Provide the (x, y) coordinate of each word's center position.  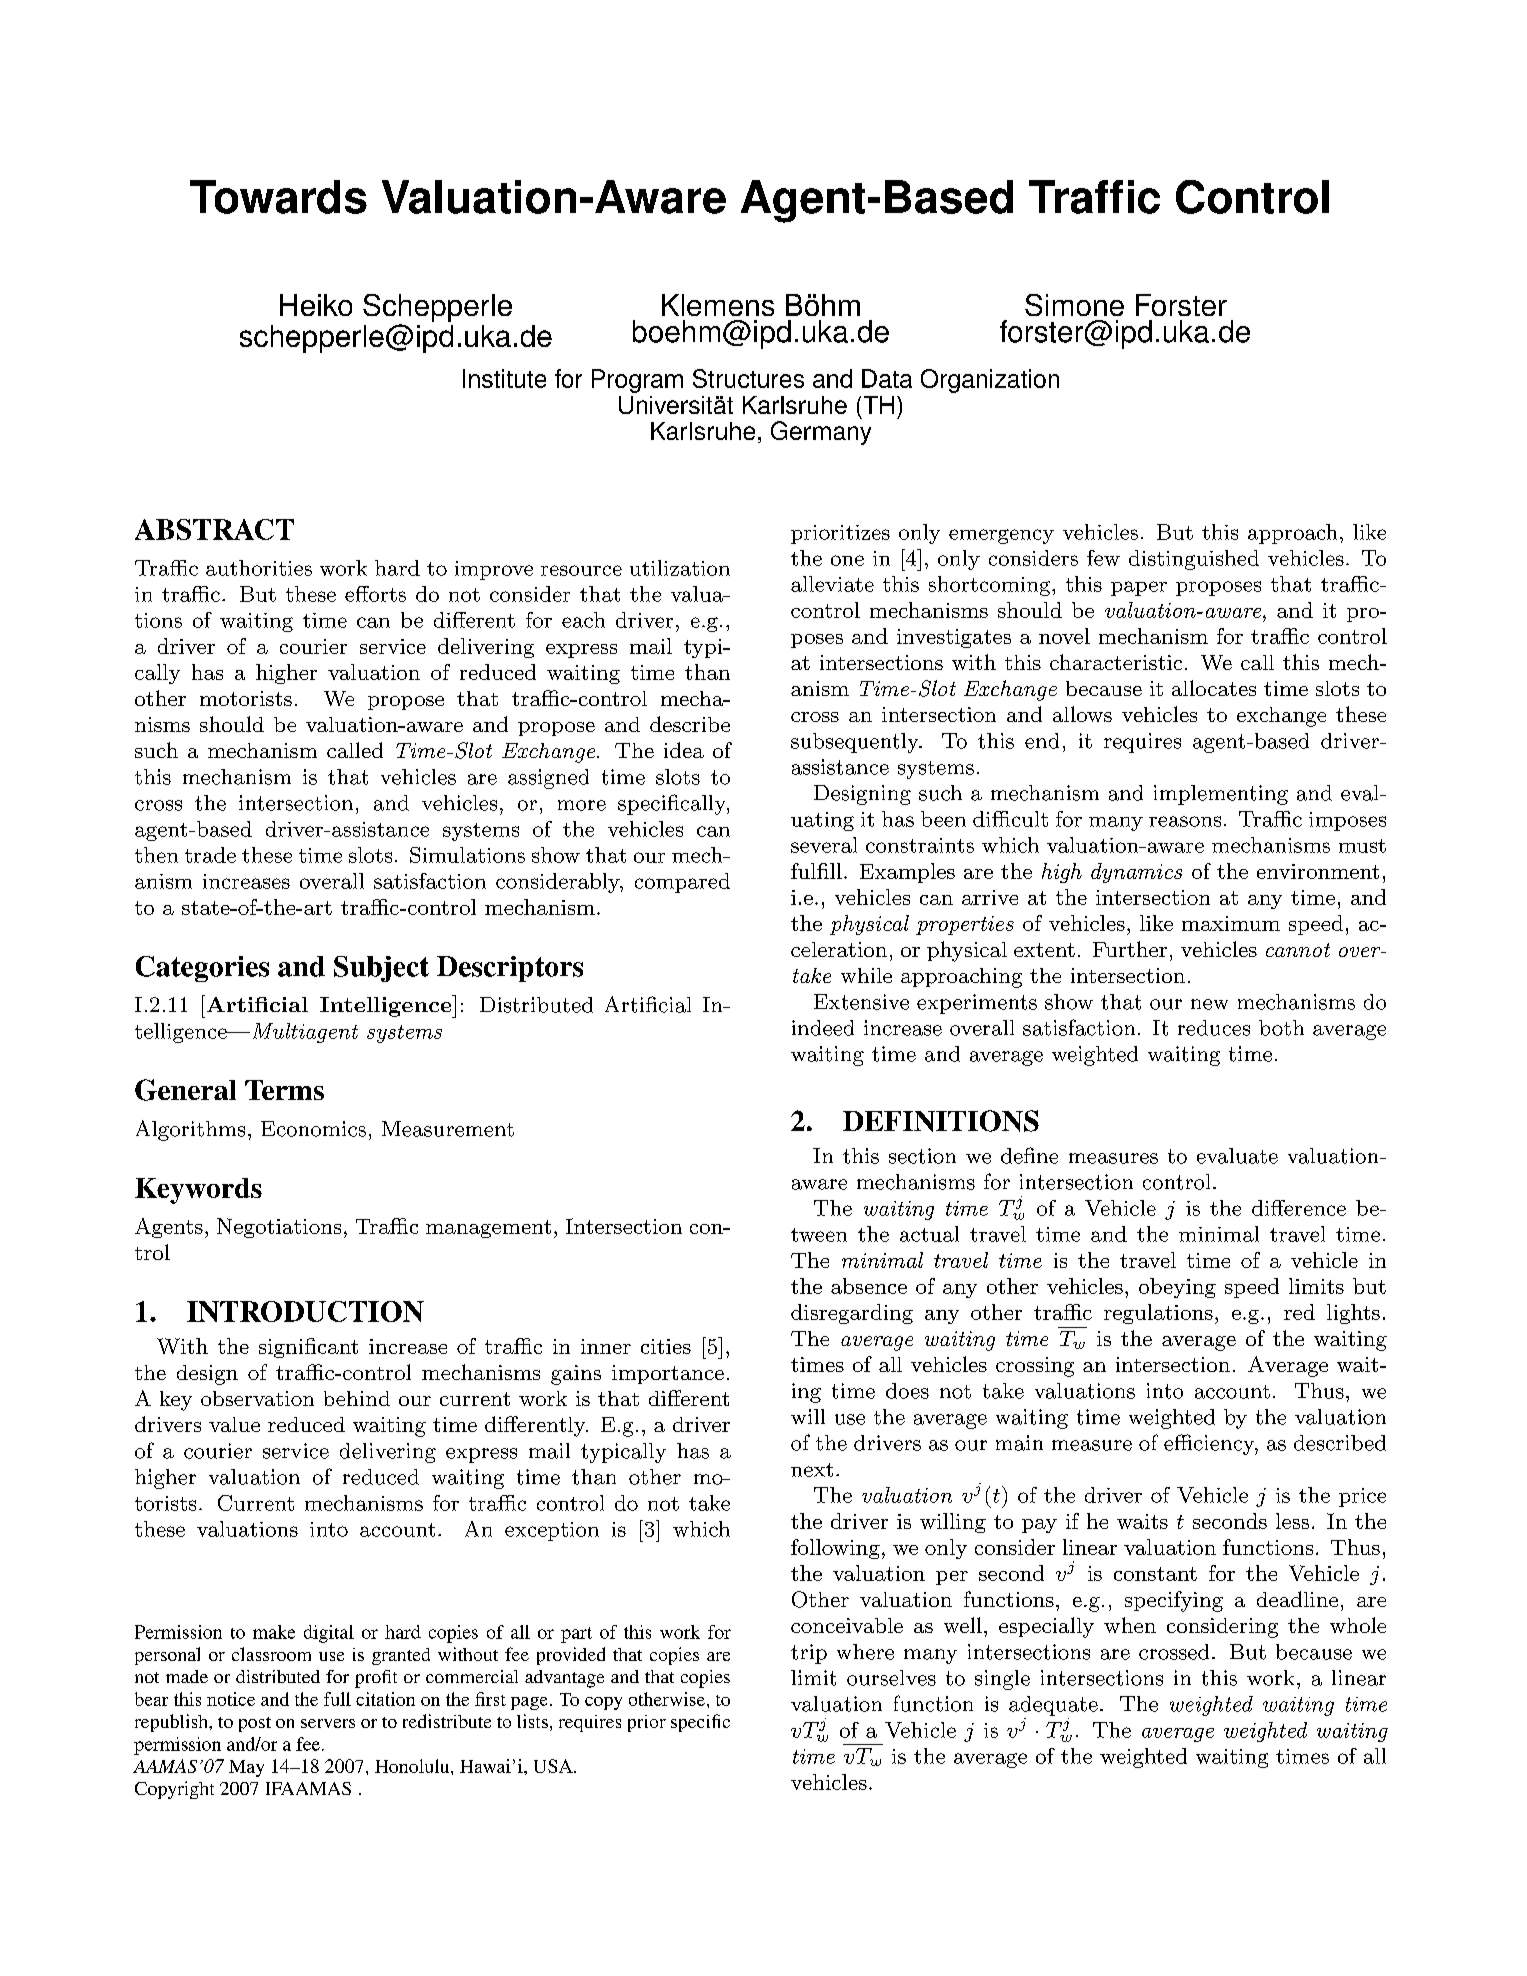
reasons (1185, 821)
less (1292, 1521)
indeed (823, 1028)
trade (210, 855)
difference (1299, 1208)
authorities (259, 568)
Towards (278, 197)
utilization (680, 568)
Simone (1074, 305)
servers (328, 1723)
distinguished (1194, 560)
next (812, 1470)
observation (257, 1398)
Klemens (718, 305)
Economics (313, 1129)
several (824, 845)
